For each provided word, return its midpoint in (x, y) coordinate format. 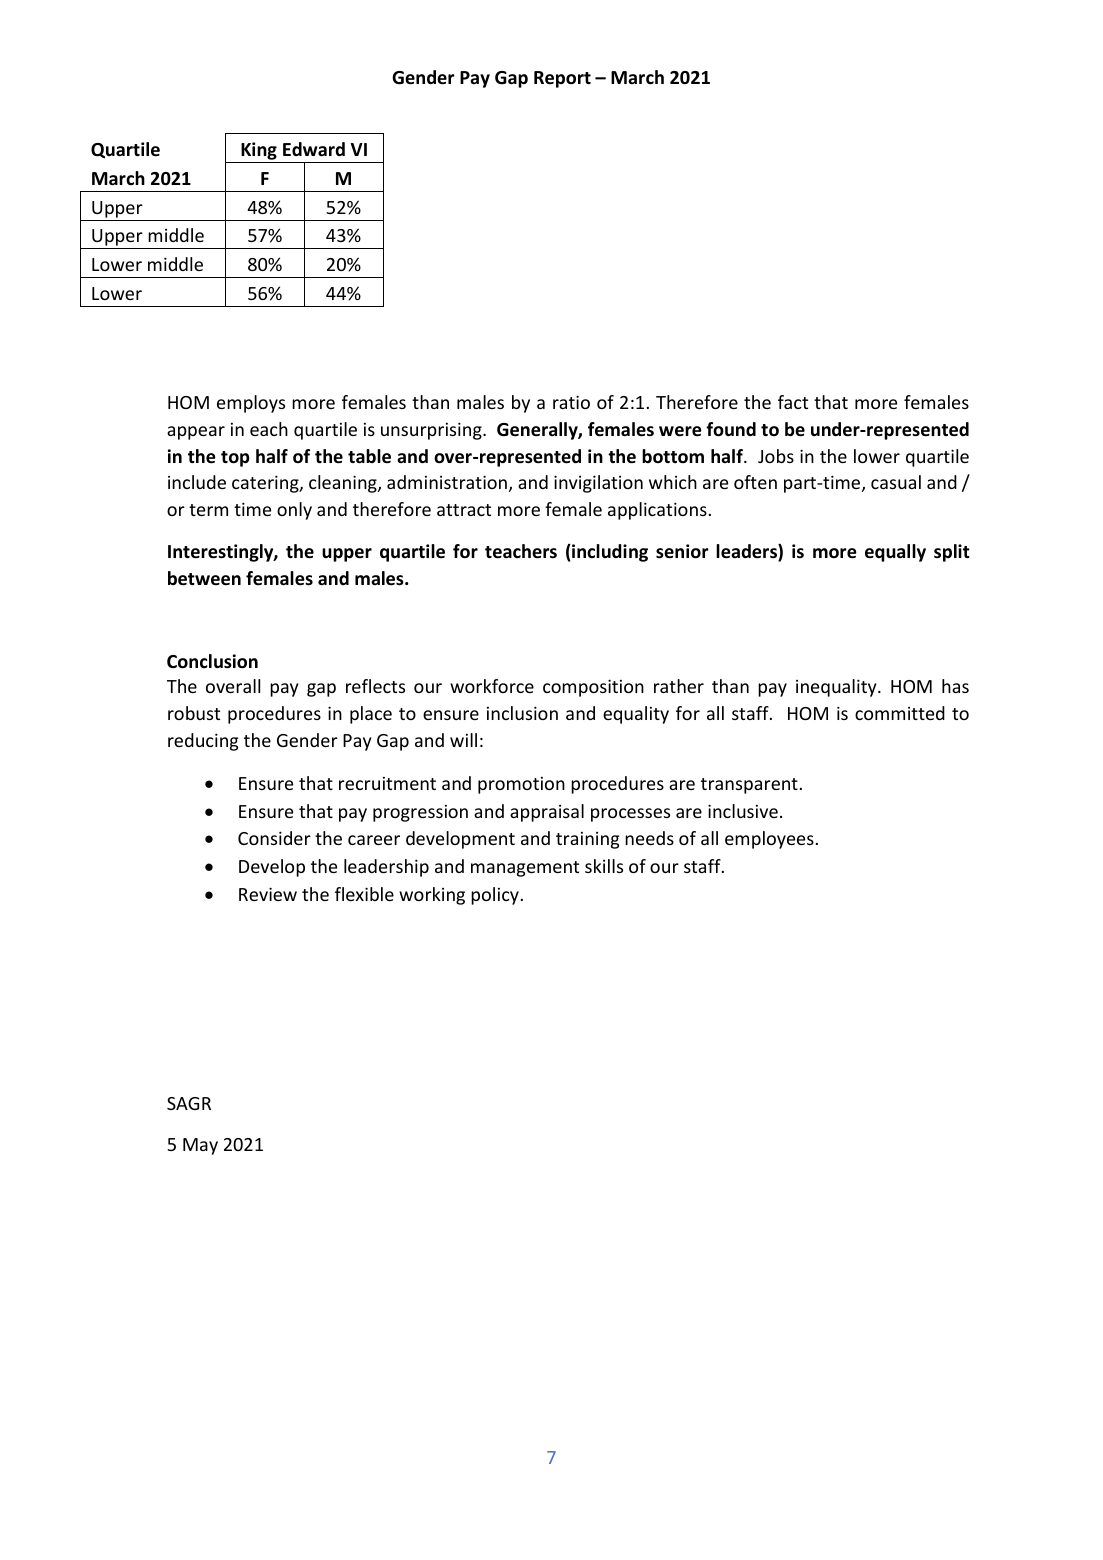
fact (793, 402)
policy (495, 896)
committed (900, 713)
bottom (673, 456)
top (235, 459)
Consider (274, 838)
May (200, 1146)
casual (896, 482)
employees (769, 840)
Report (562, 79)
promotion (521, 785)
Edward (314, 149)
